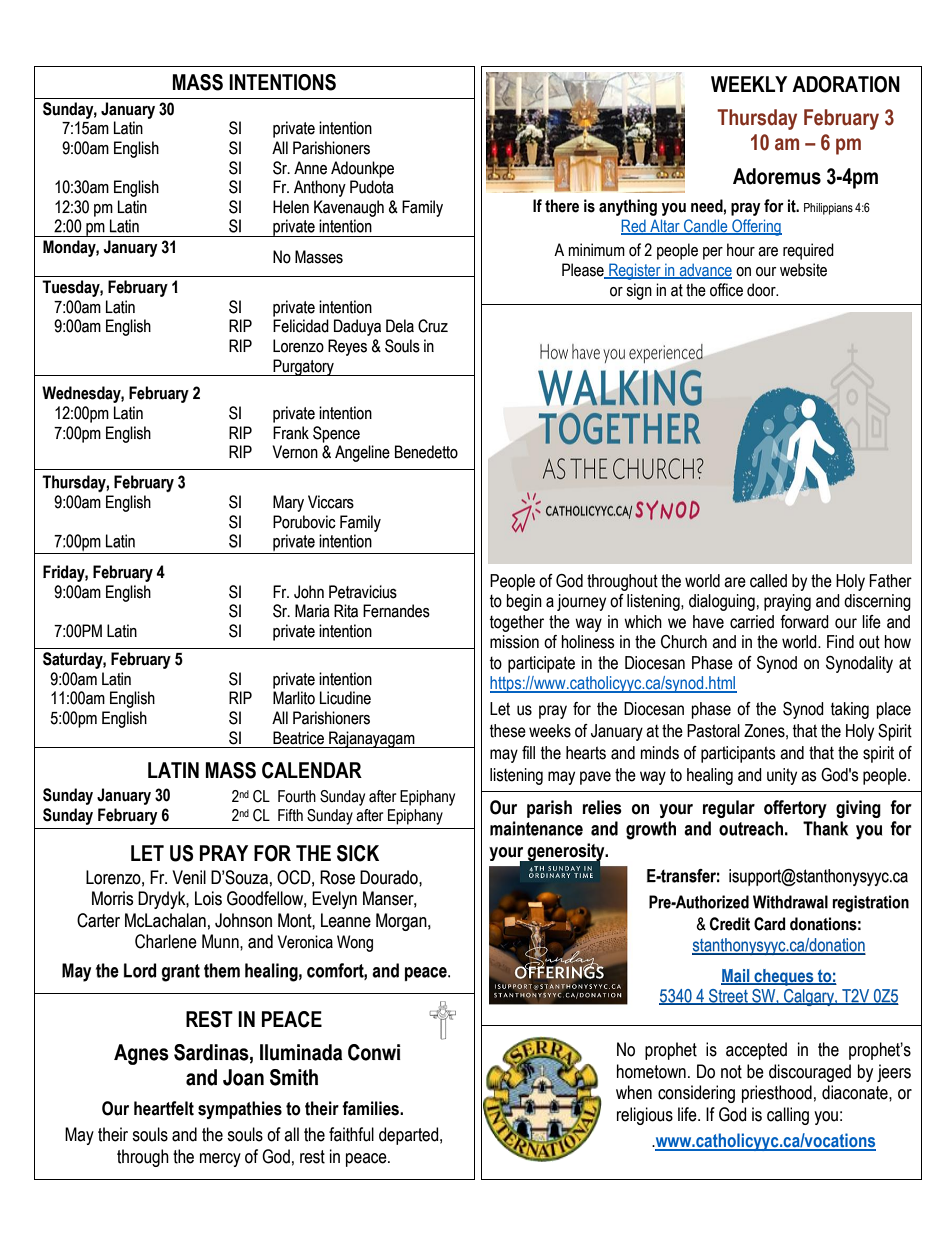 This screenshot has height=1233, width=952. Describe the element at coordinates (508, 731) in the screenshot. I see `these` at that location.
